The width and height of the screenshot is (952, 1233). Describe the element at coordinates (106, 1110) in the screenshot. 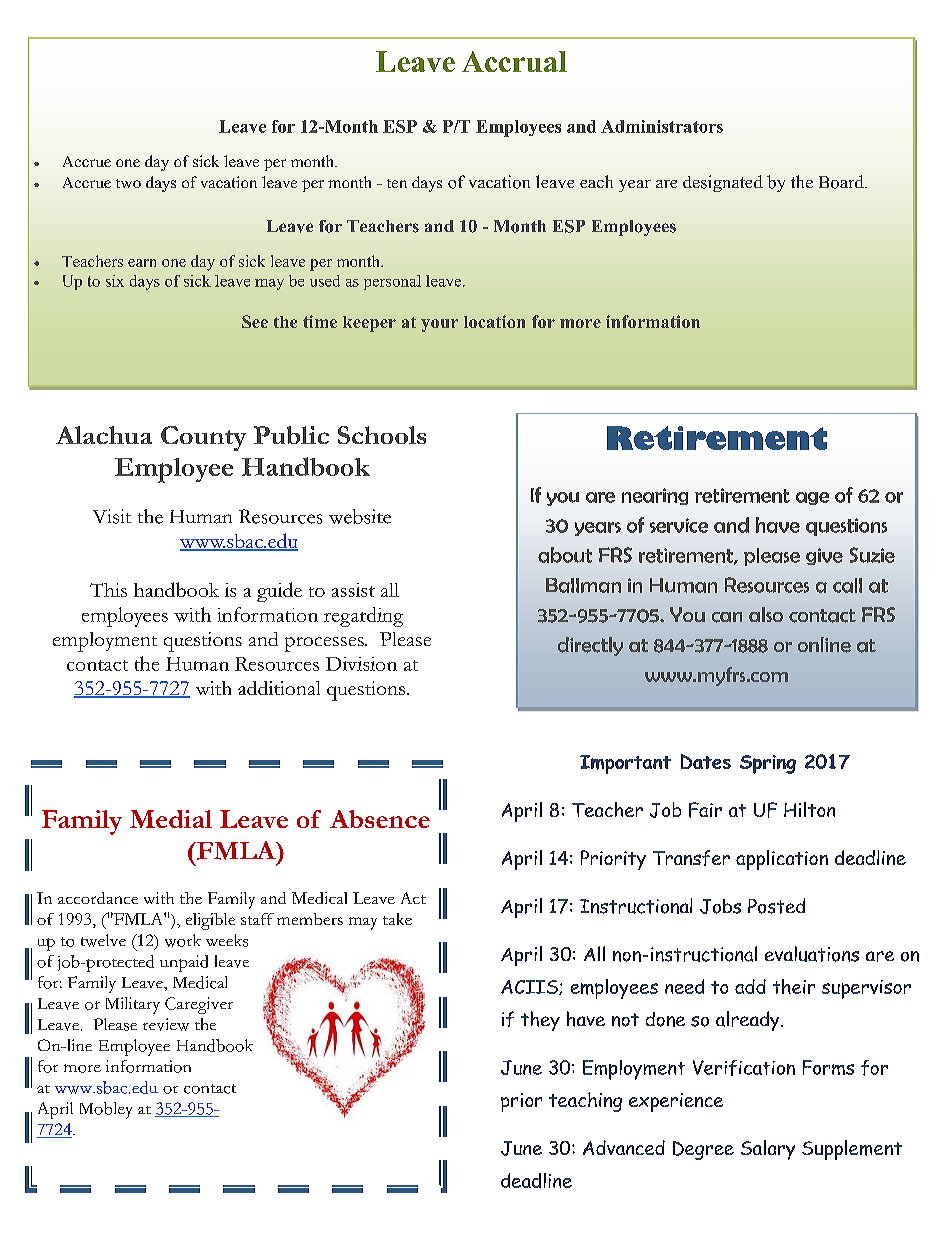

I see `Mobley` at that location.
